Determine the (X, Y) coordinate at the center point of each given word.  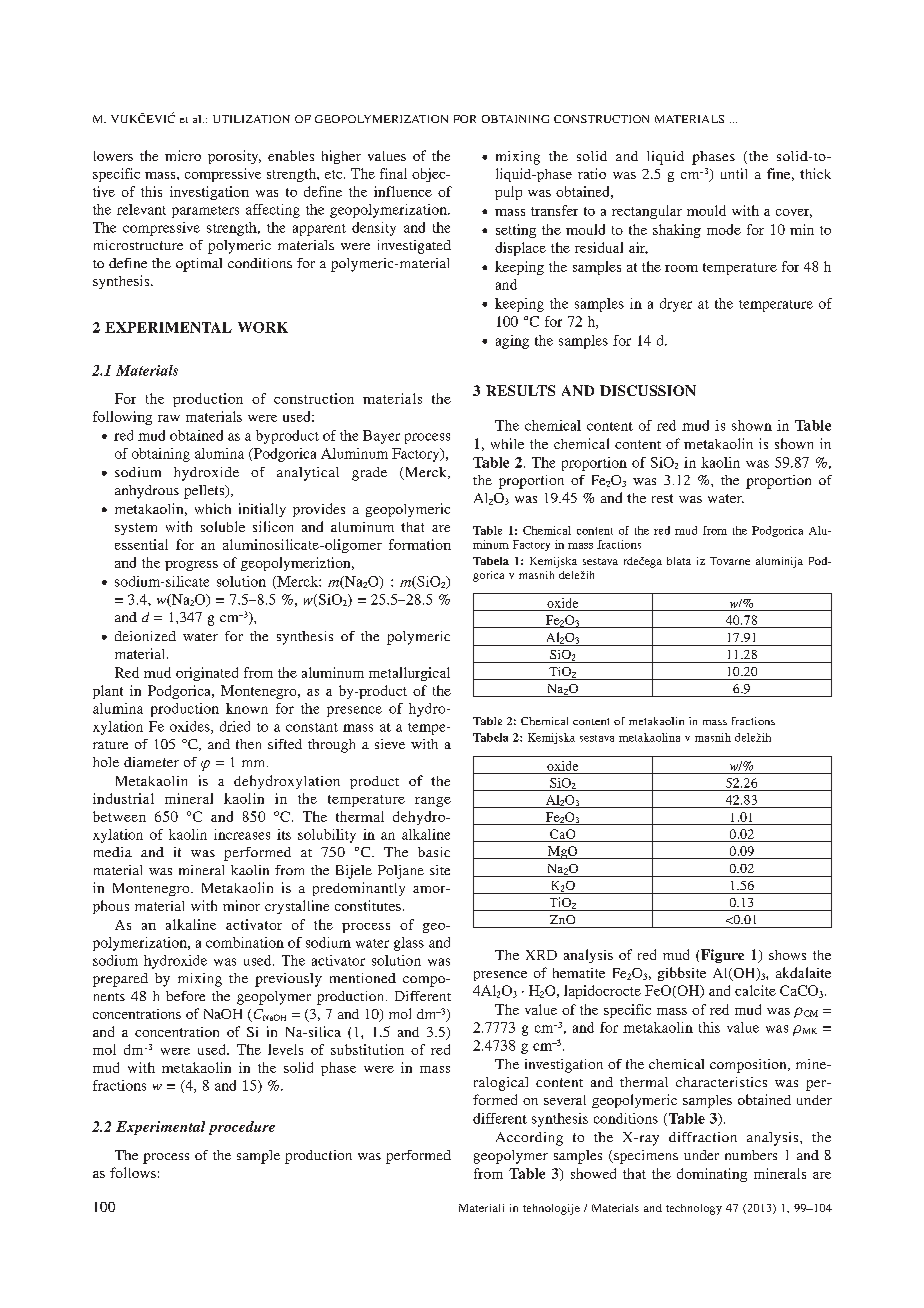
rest (662, 498)
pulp (508, 193)
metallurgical (409, 674)
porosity (234, 157)
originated (207, 674)
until (734, 173)
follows (133, 1172)
